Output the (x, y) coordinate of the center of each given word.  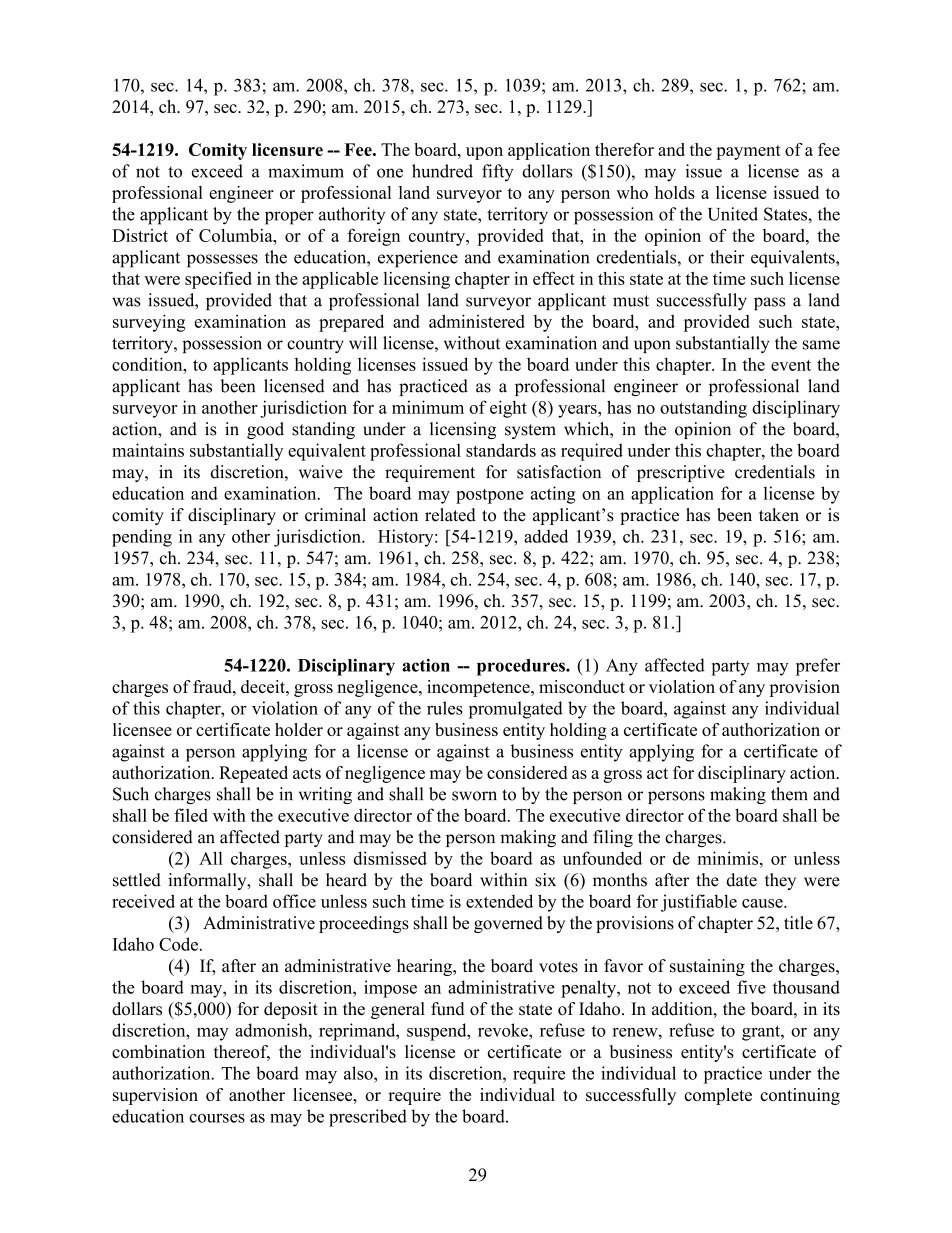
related (450, 515)
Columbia (237, 235)
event (791, 365)
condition (148, 364)
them (789, 794)
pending (142, 538)
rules (445, 708)
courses (217, 1118)
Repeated (253, 774)
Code (178, 944)
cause (763, 903)
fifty (498, 173)
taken (779, 515)
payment (748, 152)
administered (477, 321)
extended (499, 901)
